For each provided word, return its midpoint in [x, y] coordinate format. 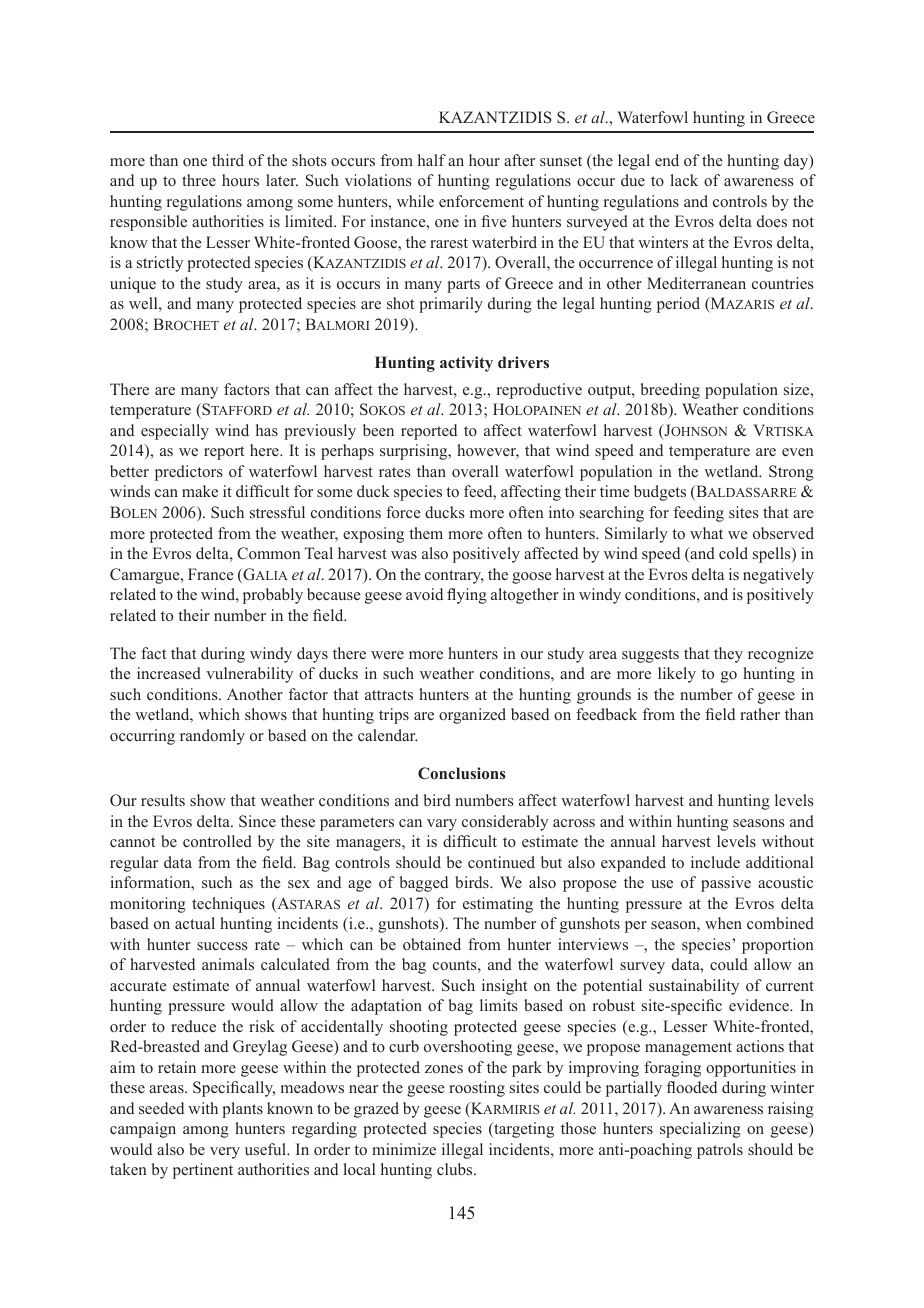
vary [442, 825]
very [225, 1153]
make [200, 491]
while [415, 201]
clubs [456, 1169]
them [426, 533]
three [199, 180]
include [715, 862]
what [706, 533]
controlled [217, 841]
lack [684, 180]
